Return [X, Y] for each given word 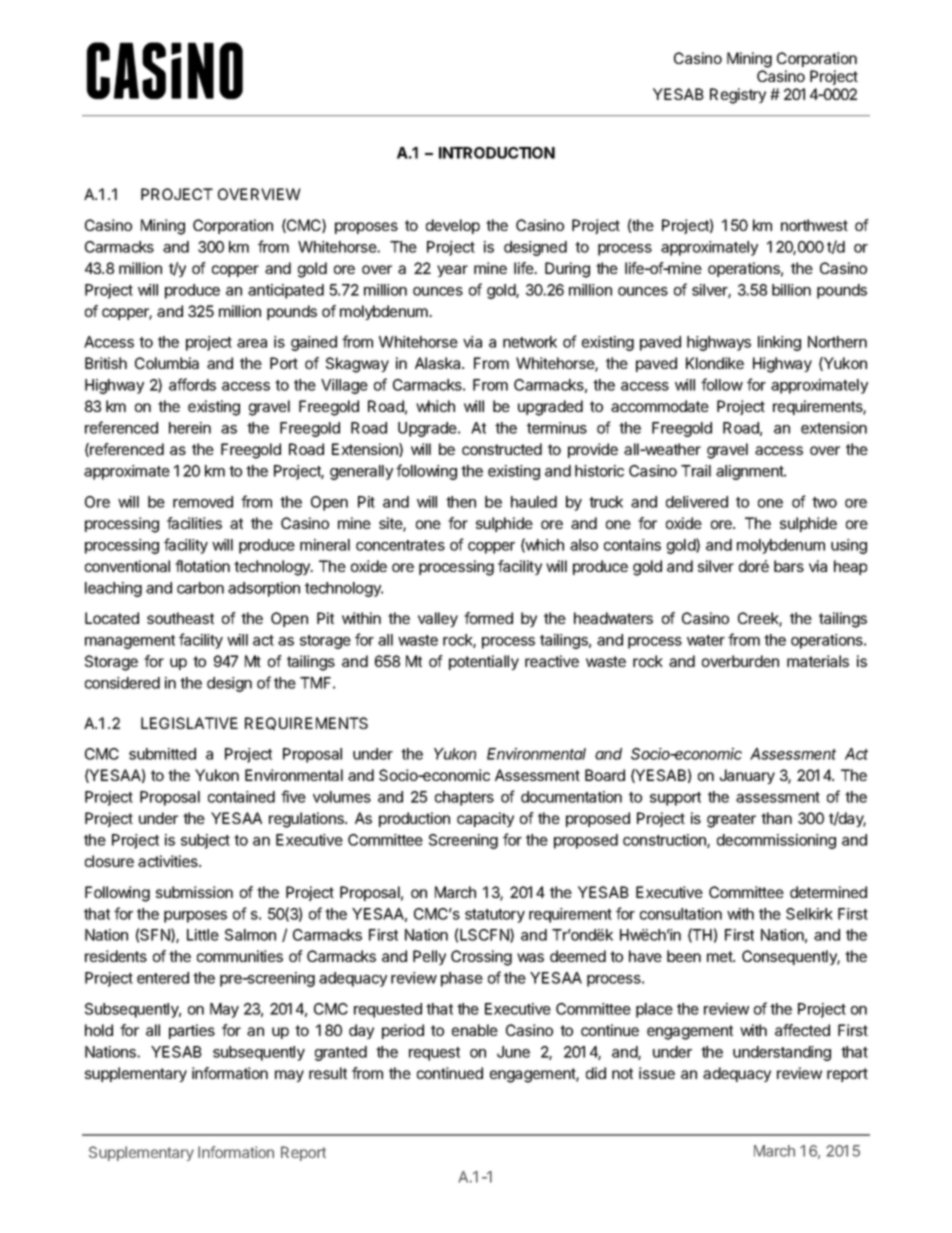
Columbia [167, 363]
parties [192, 1031]
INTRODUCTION [497, 153]
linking [779, 343]
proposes [366, 228]
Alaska [439, 363]
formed [488, 618]
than [776, 818]
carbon [200, 588]
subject [205, 841]
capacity [485, 819]
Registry [738, 96]
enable [475, 1030]
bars [789, 566]
